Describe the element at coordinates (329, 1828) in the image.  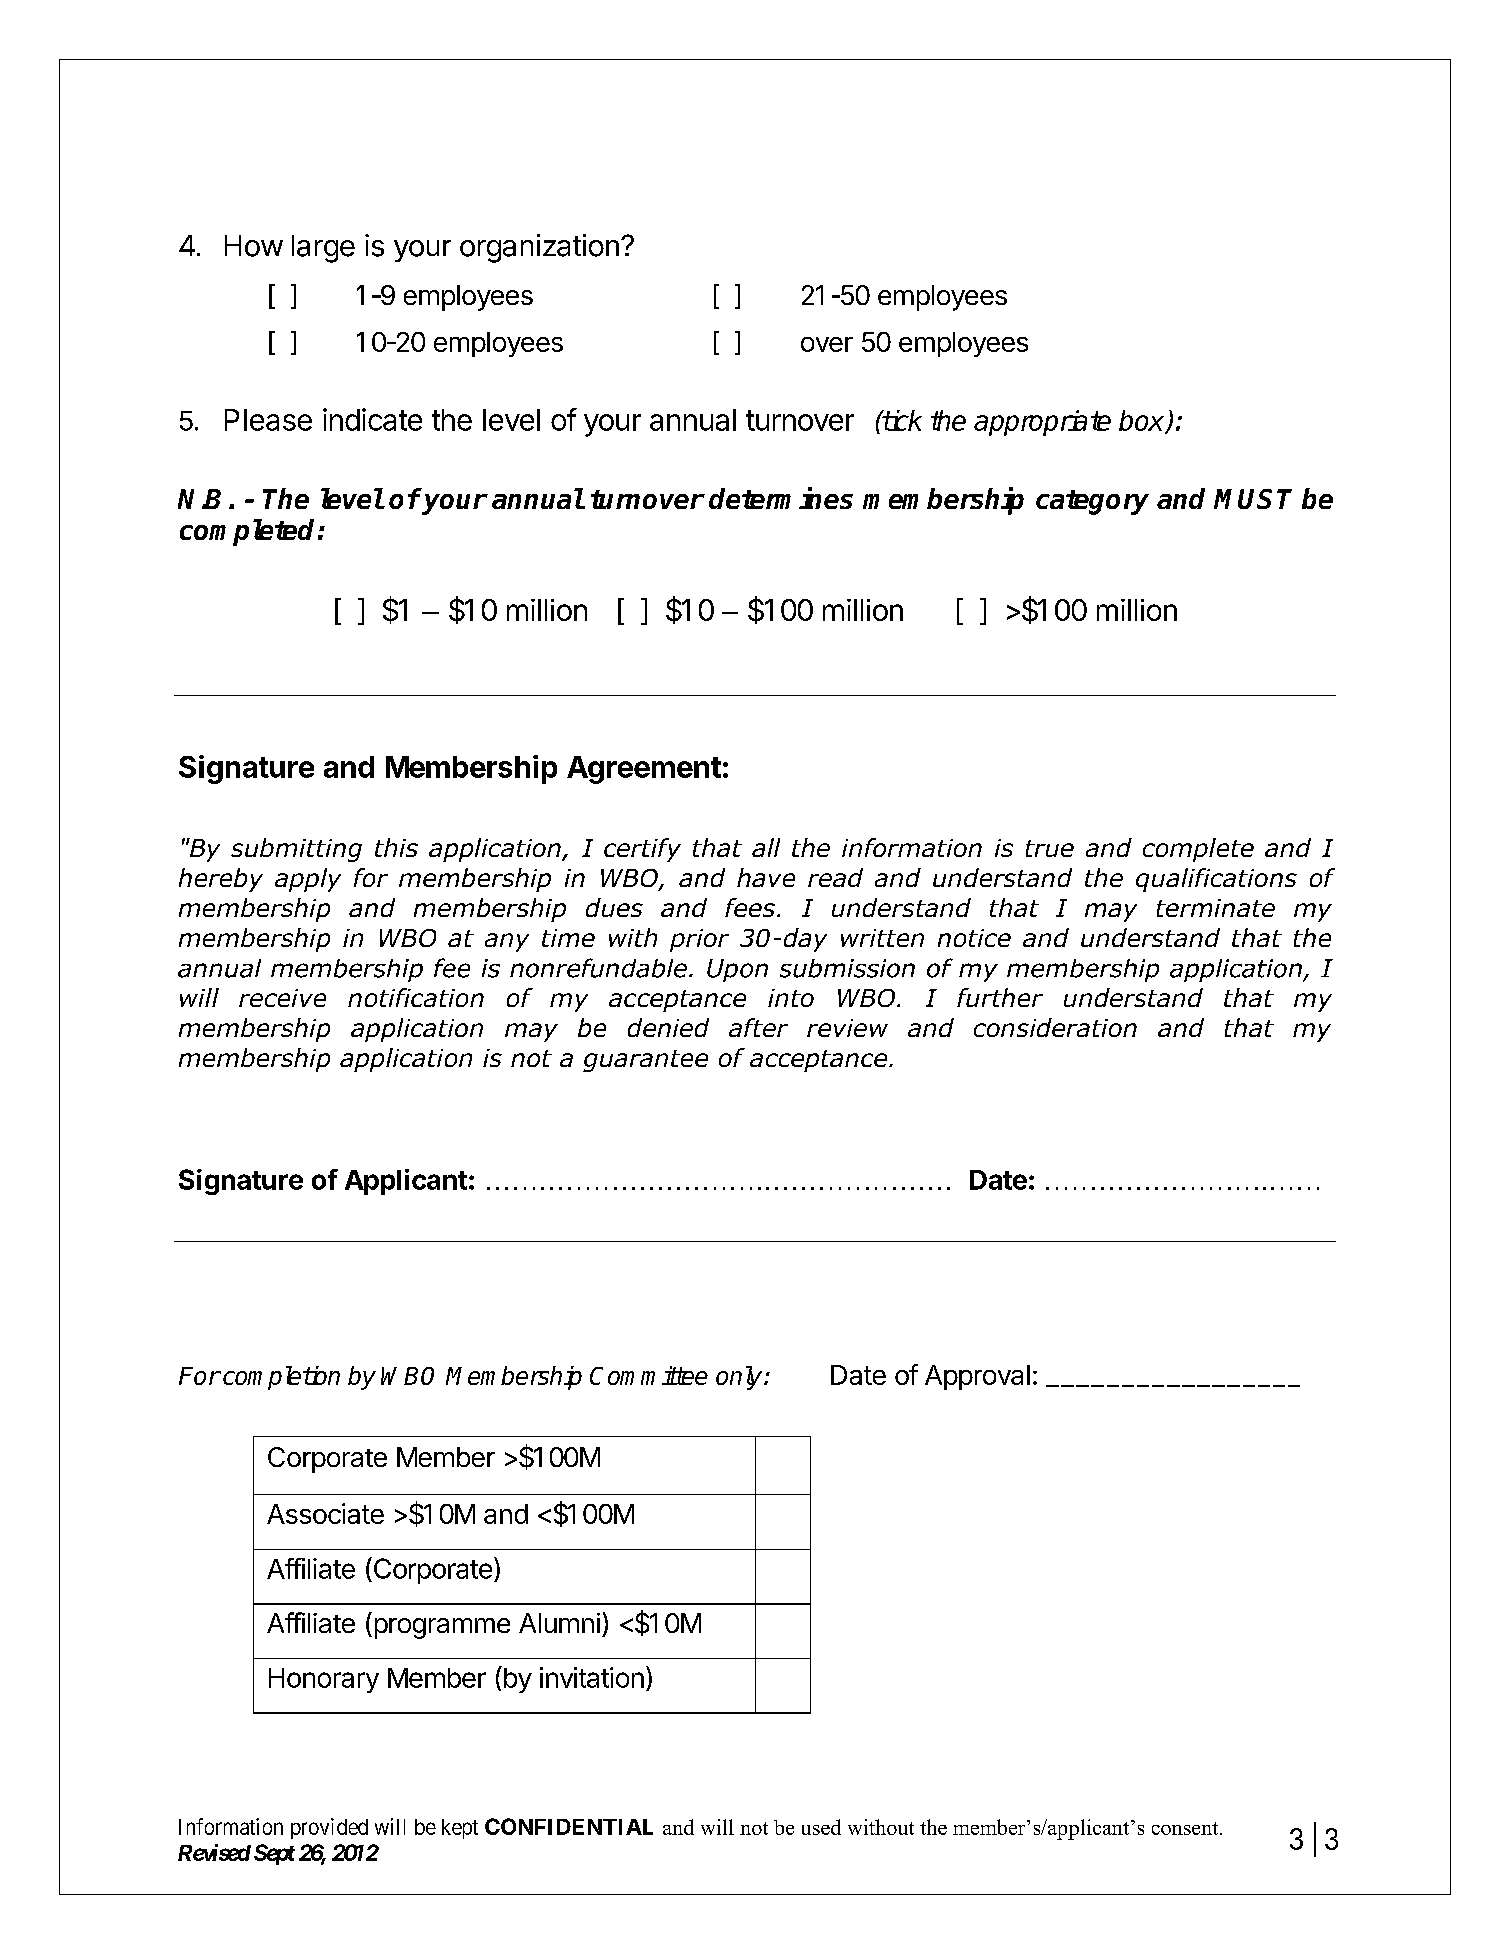
I see `provided` at that location.
